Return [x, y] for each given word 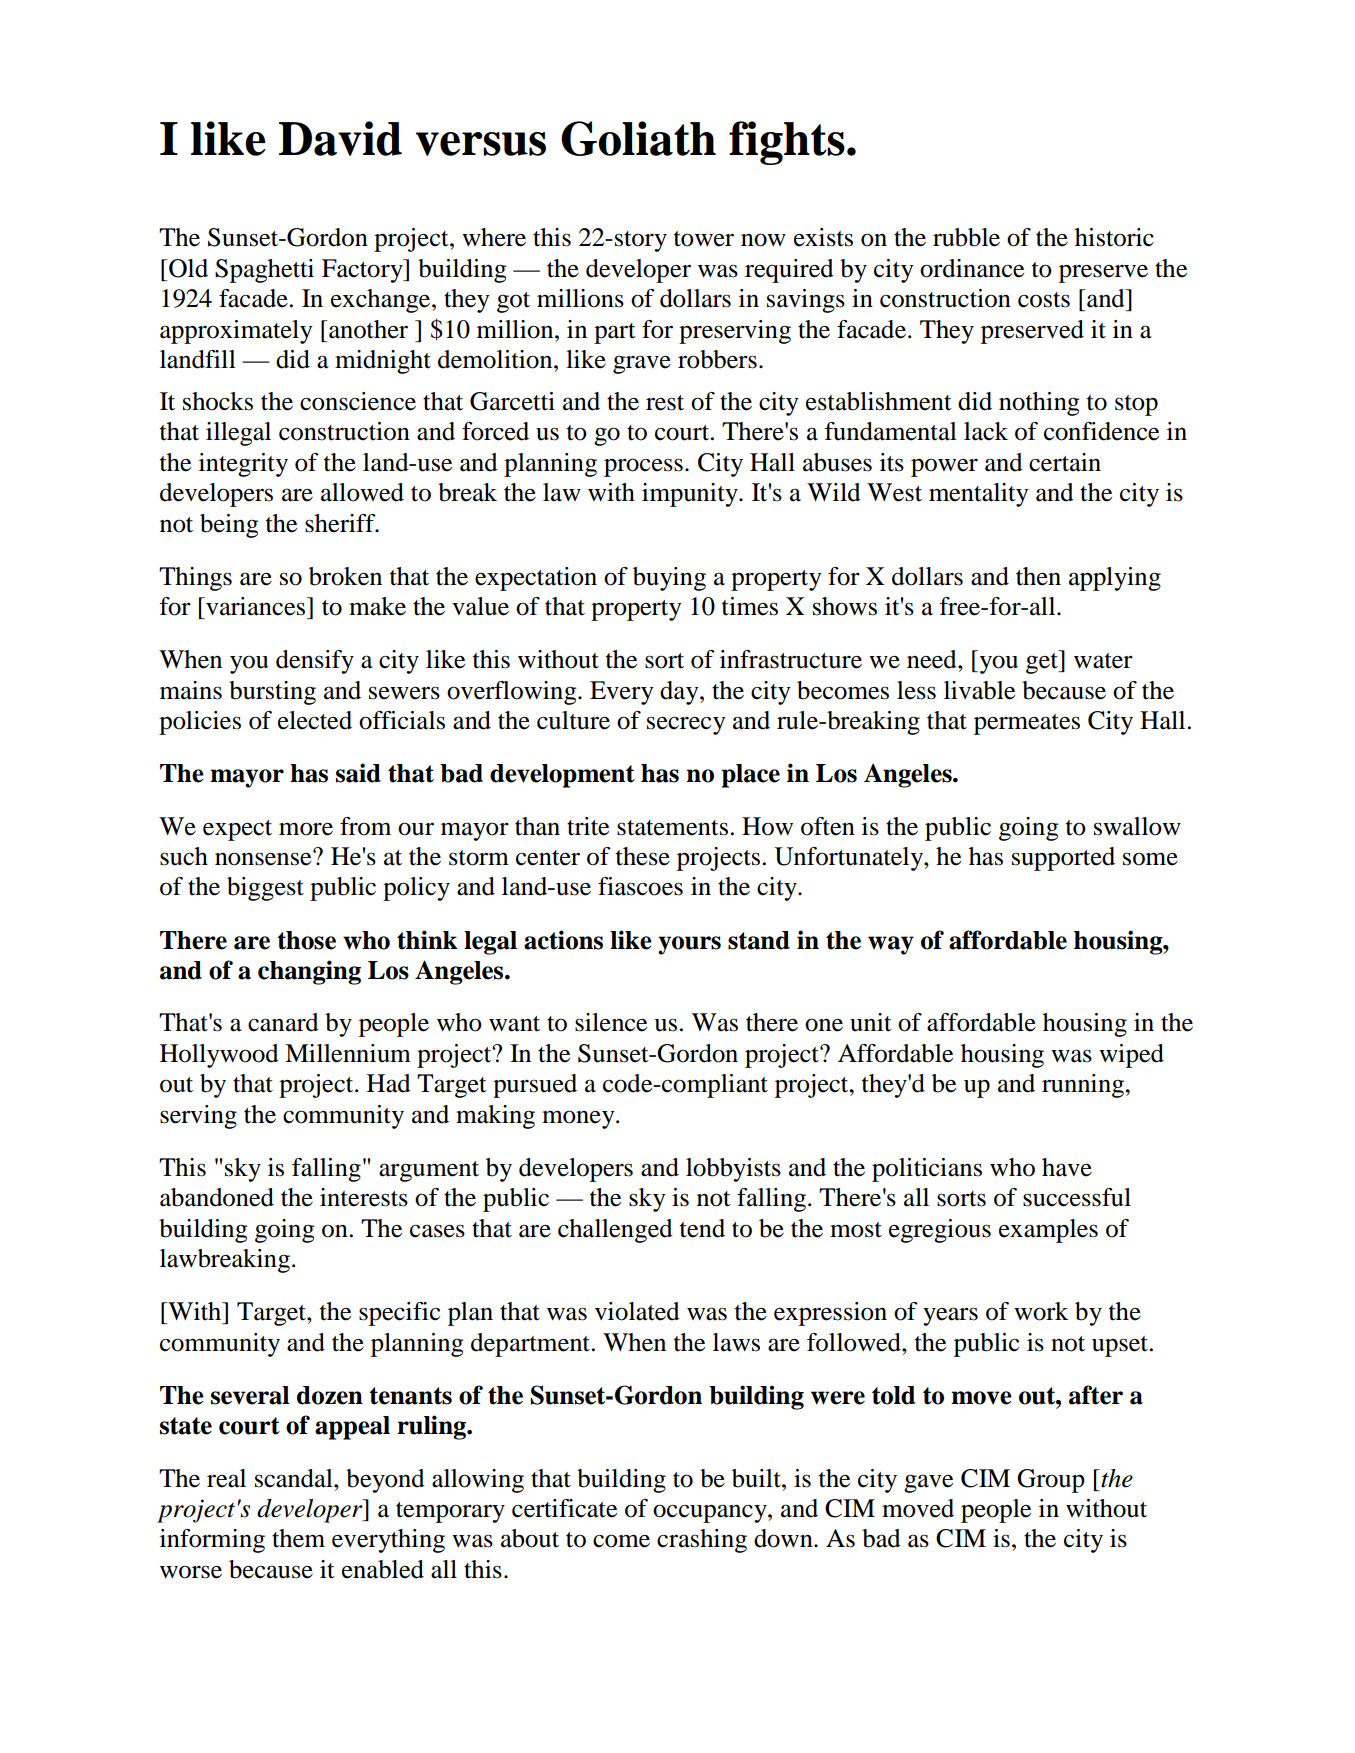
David [340, 138]
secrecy [686, 725]
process [643, 467]
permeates [1027, 724]
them [298, 1538]
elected [315, 720]
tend [702, 1228]
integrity [243, 465]
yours [689, 945]
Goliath [638, 138]
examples [1048, 1231]
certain [1065, 462]
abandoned [217, 1197]
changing [309, 972]
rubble [966, 237]
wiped [1131, 1056]
